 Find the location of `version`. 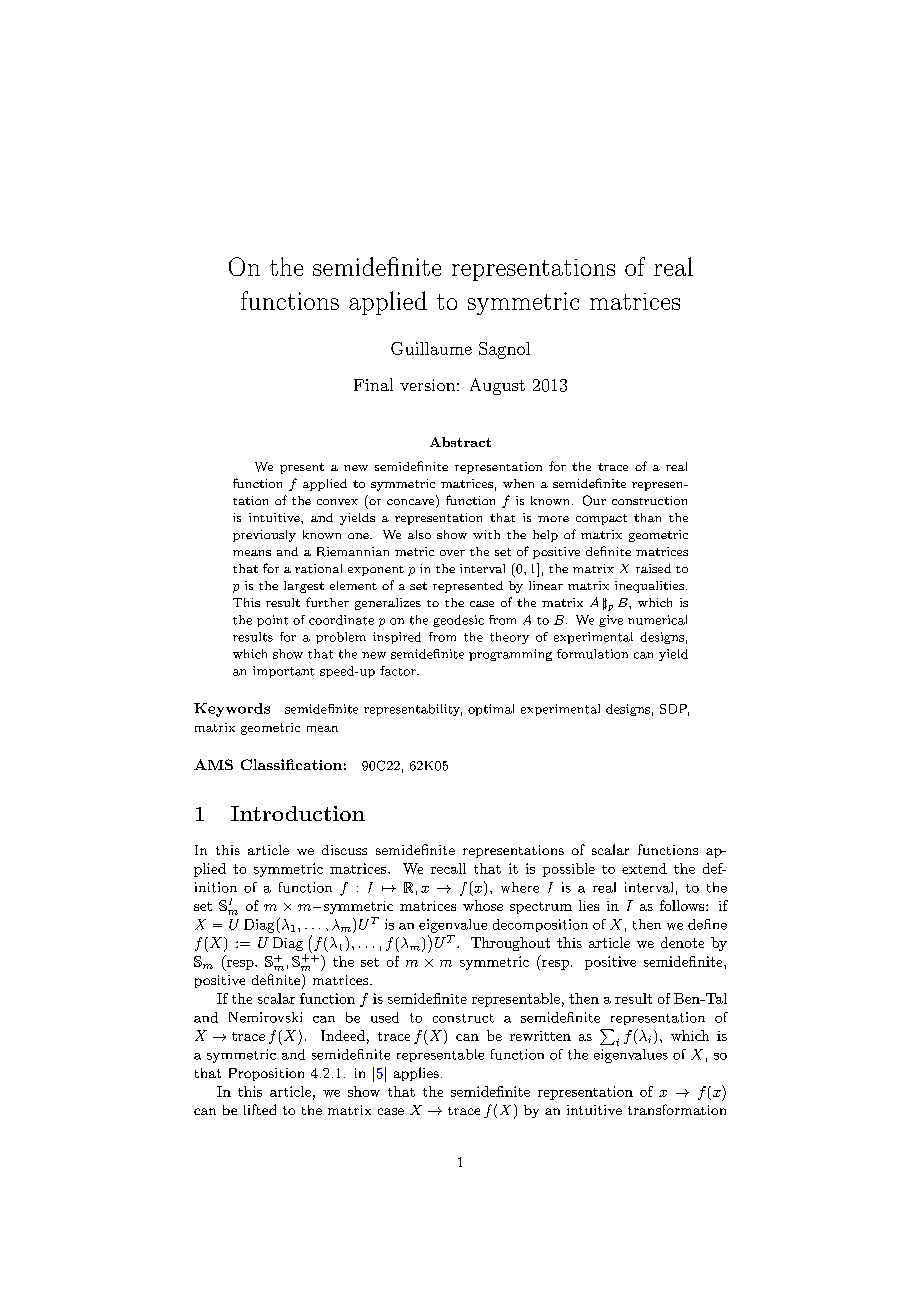

version is located at coordinates (427, 385).
